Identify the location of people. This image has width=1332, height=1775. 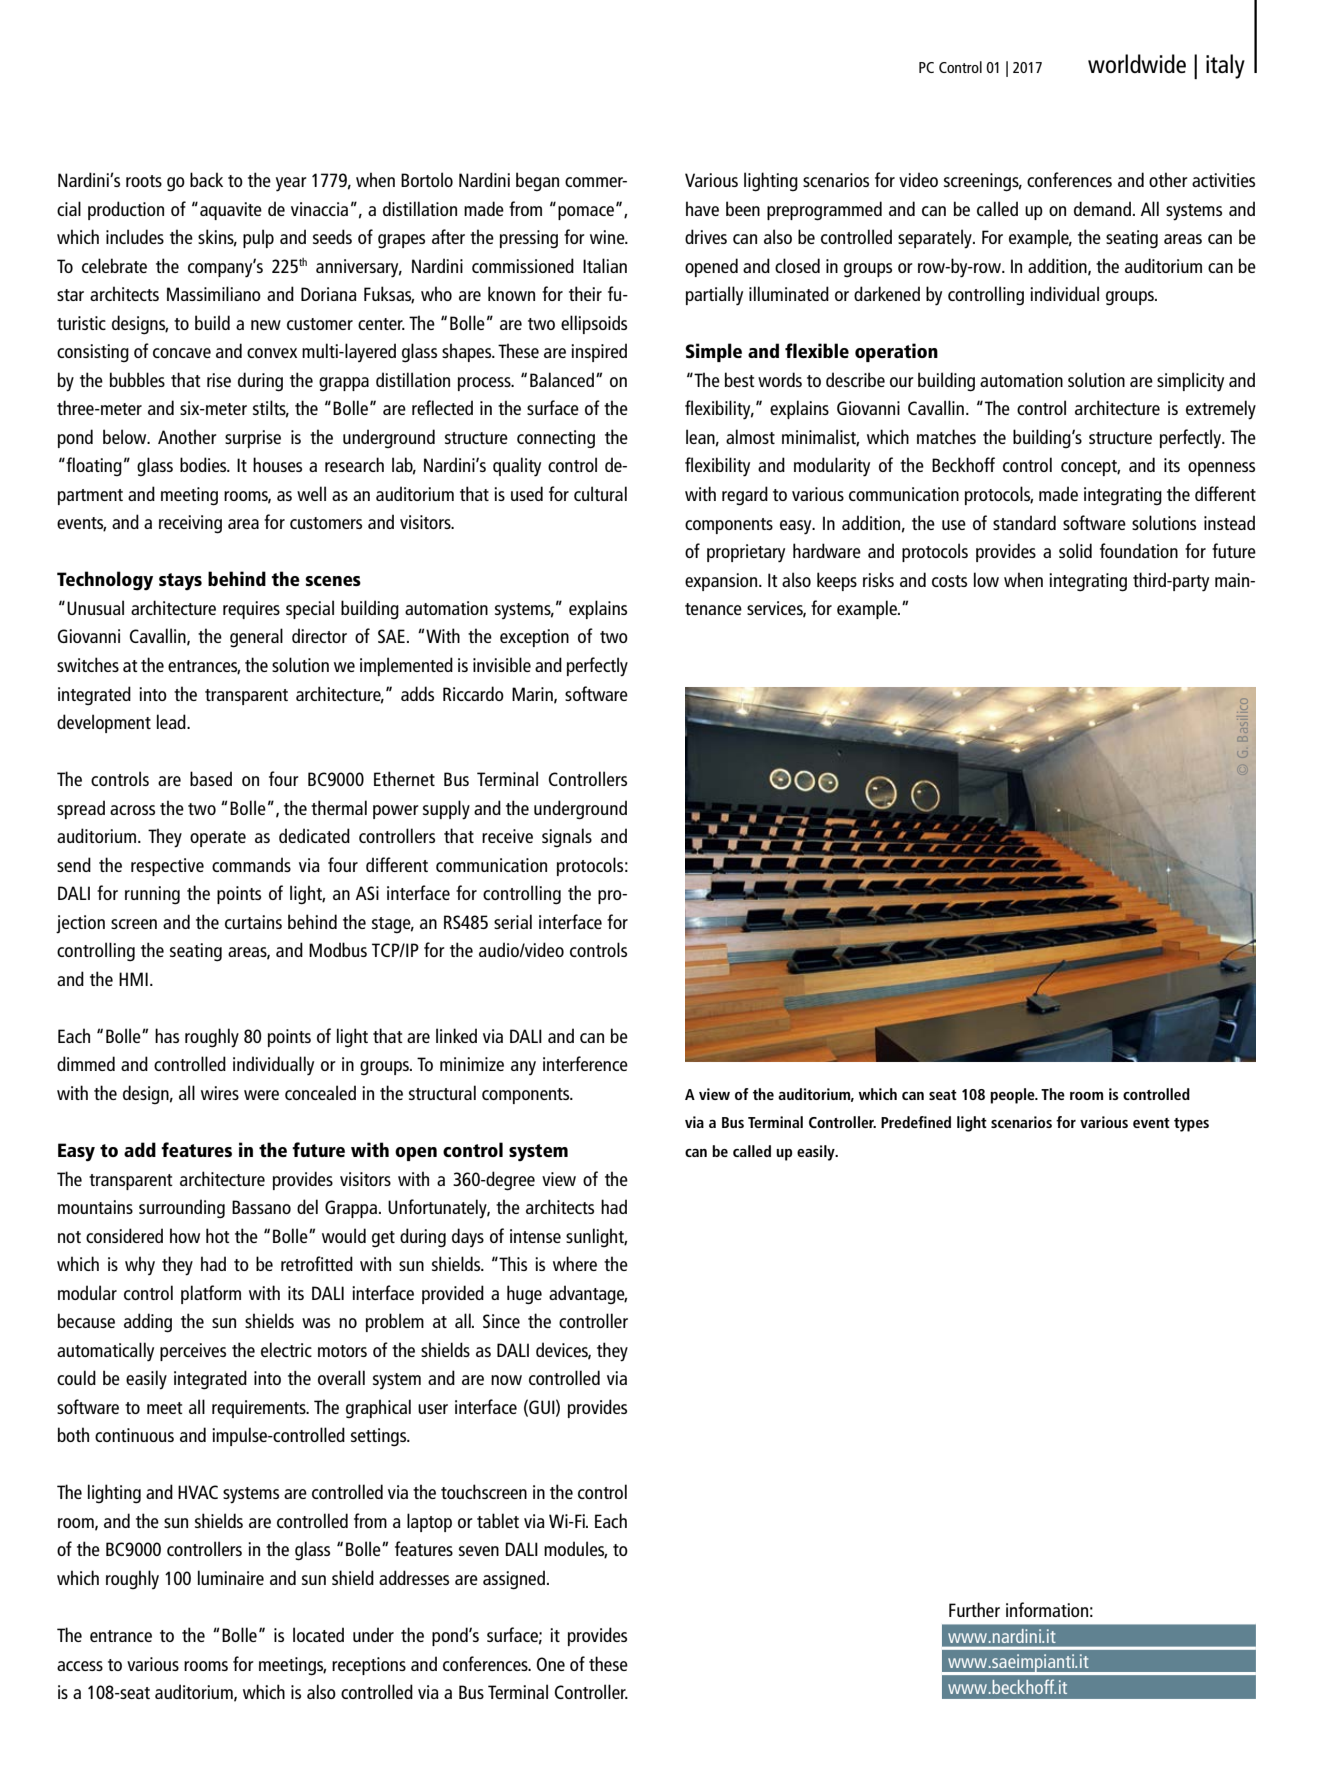
(1013, 1096).
